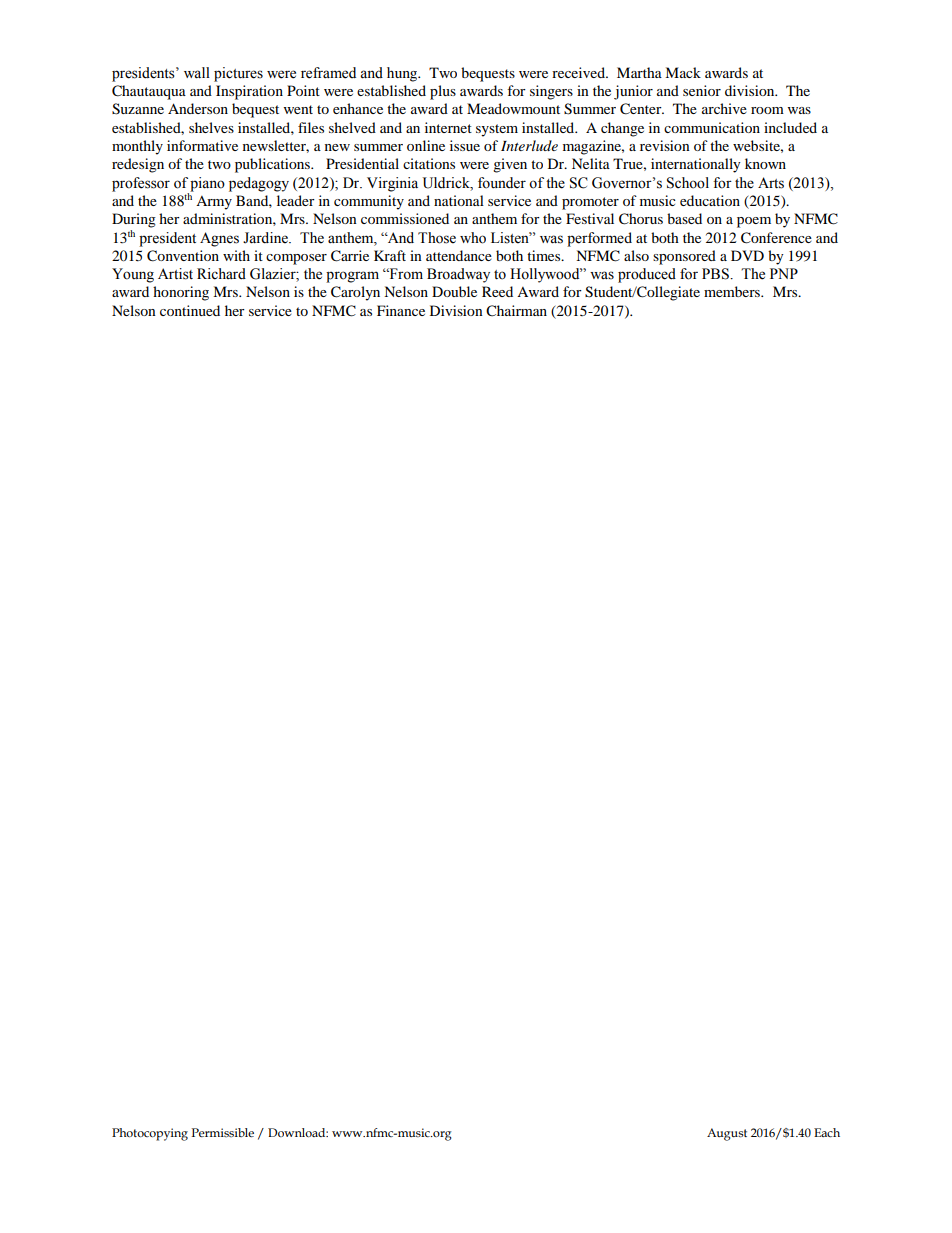 The image size is (952, 1233). What do you see at coordinates (497, 130) in the screenshot?
I see `system` at bounding box center [497, 130].
